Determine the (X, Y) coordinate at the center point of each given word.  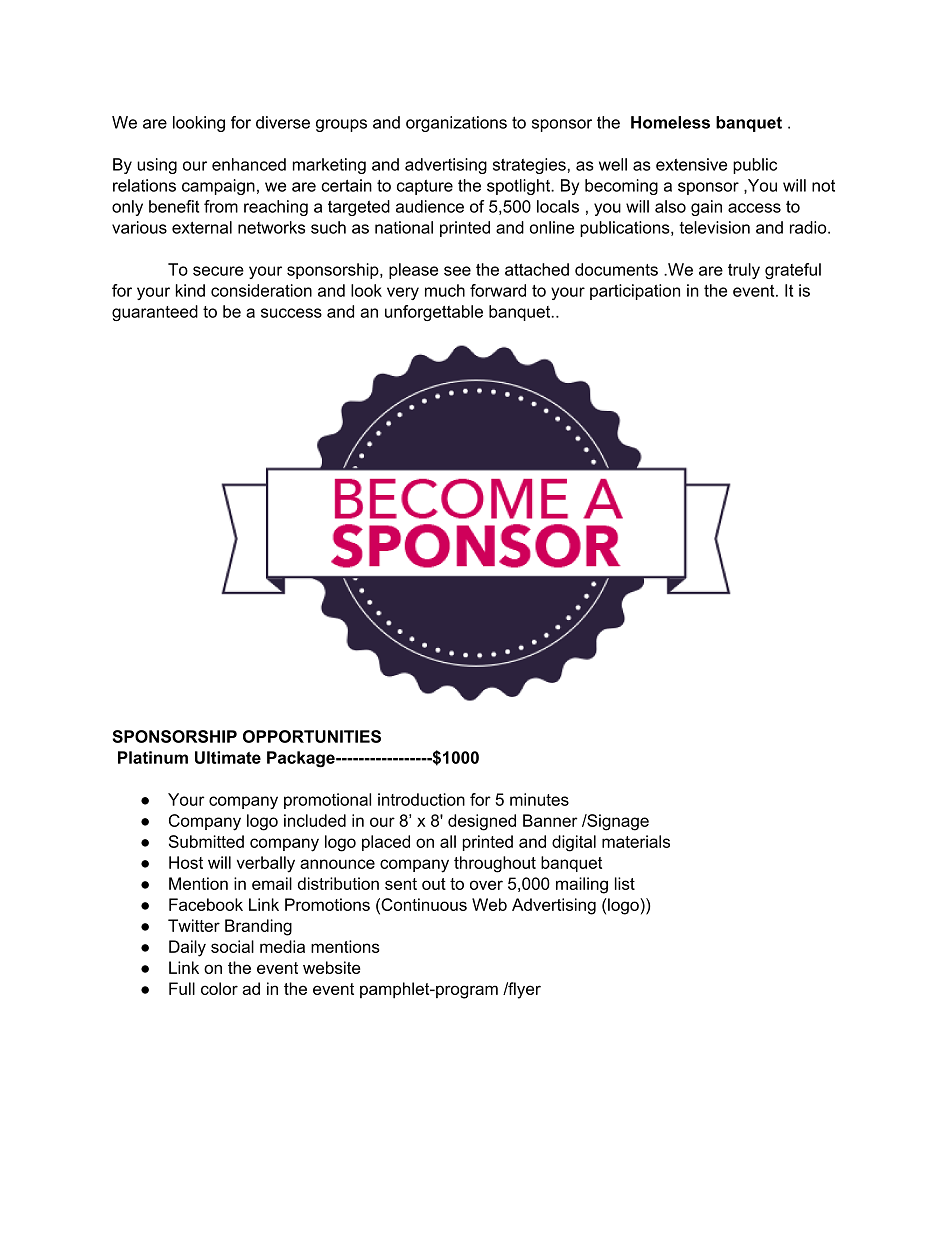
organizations (456, 124)
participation (635, 292)
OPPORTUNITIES (312, 736)
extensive (691, 164)
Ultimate (228, 757)
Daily (187, 948)
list (625, 883)
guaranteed (155, 313)
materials (636, 841)
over (486, 885)
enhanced (249, 164)
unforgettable (434, 313)
